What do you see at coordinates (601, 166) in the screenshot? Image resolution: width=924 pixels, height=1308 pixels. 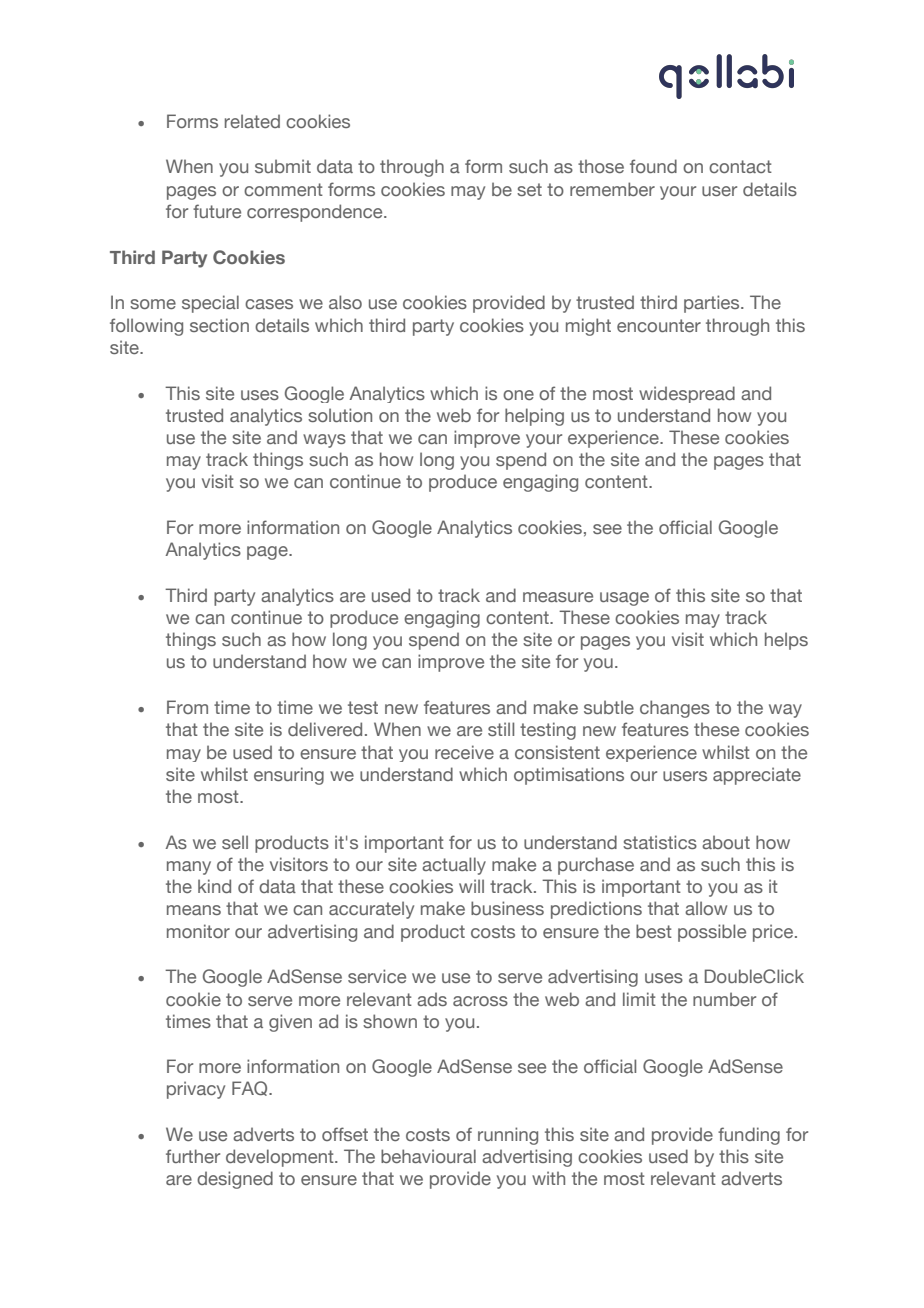 I see `those` at bounding box center [601, 166].
